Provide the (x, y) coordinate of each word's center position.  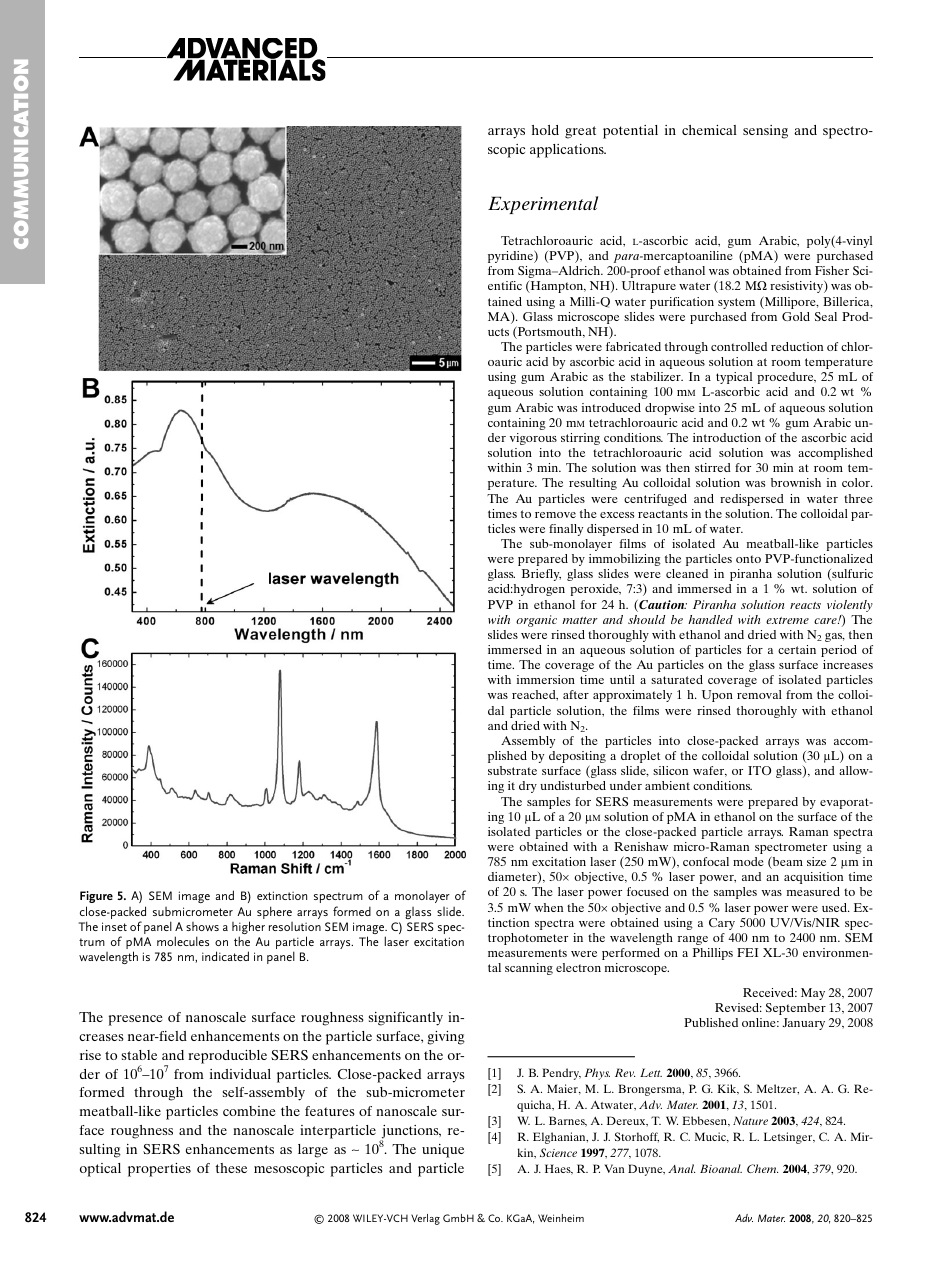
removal (759, 694)
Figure (96, 897)
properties (159, 1170)
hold (545, 130)
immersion (546, 679)
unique (443, 1151)
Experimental (543, 205)
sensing (765, 132)
